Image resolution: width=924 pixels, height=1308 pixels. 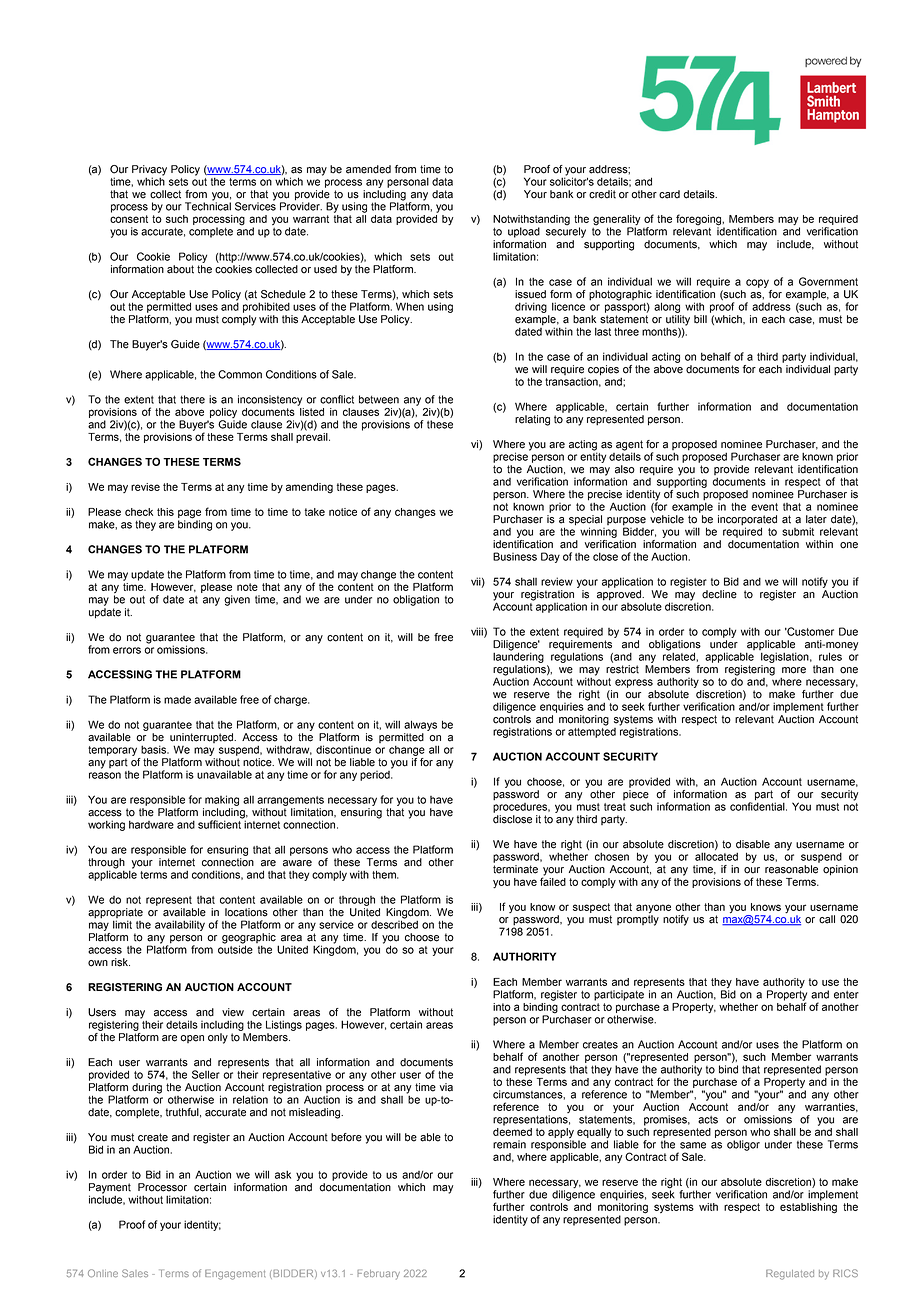 What do you see at coordinates (208, 205) in the image?
I see `Technical` at bounding box center [208, 205].
